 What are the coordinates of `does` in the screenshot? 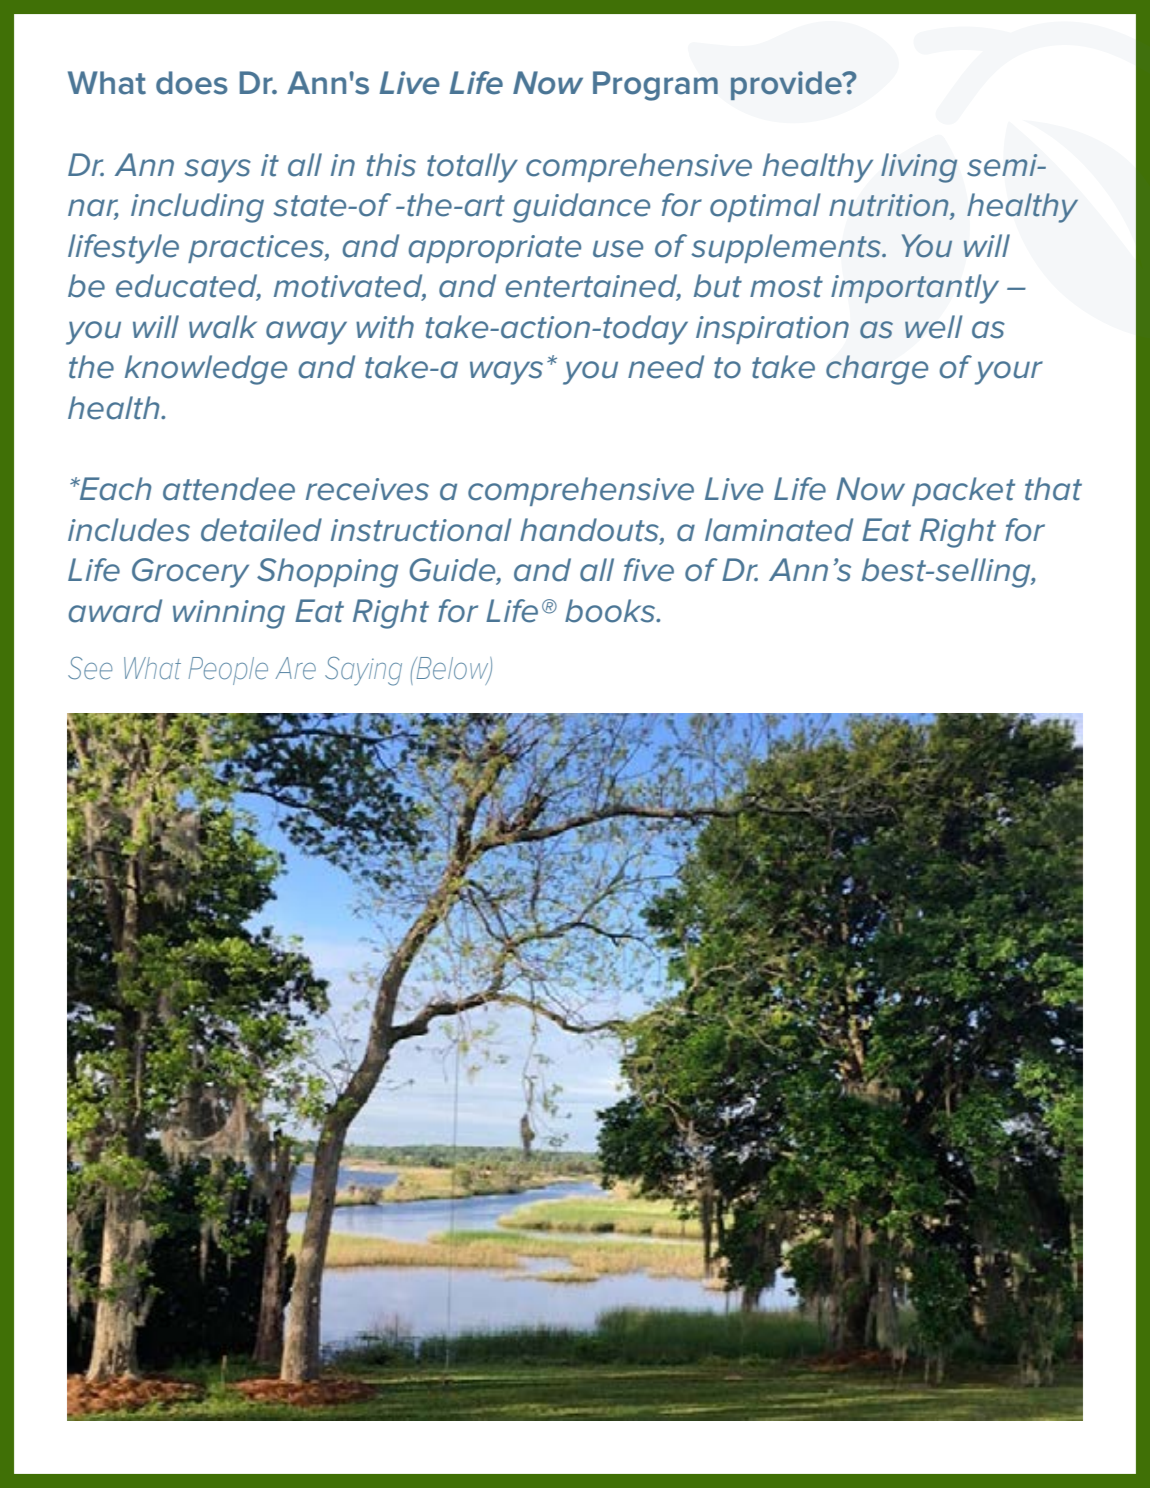 It's located at (192, 83).
